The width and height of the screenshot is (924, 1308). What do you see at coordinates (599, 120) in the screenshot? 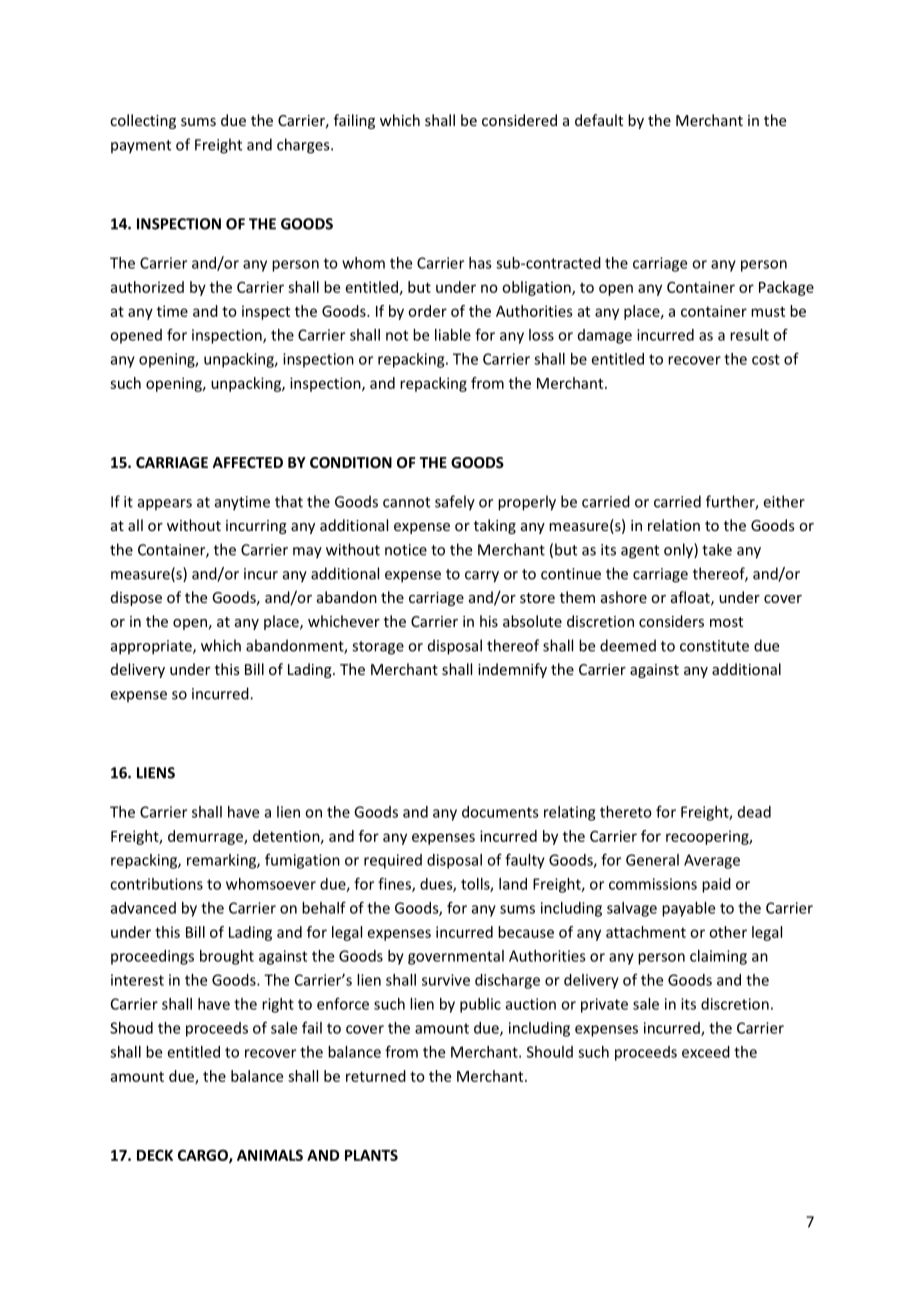
I see `default` at bounding box center [599, 120].
